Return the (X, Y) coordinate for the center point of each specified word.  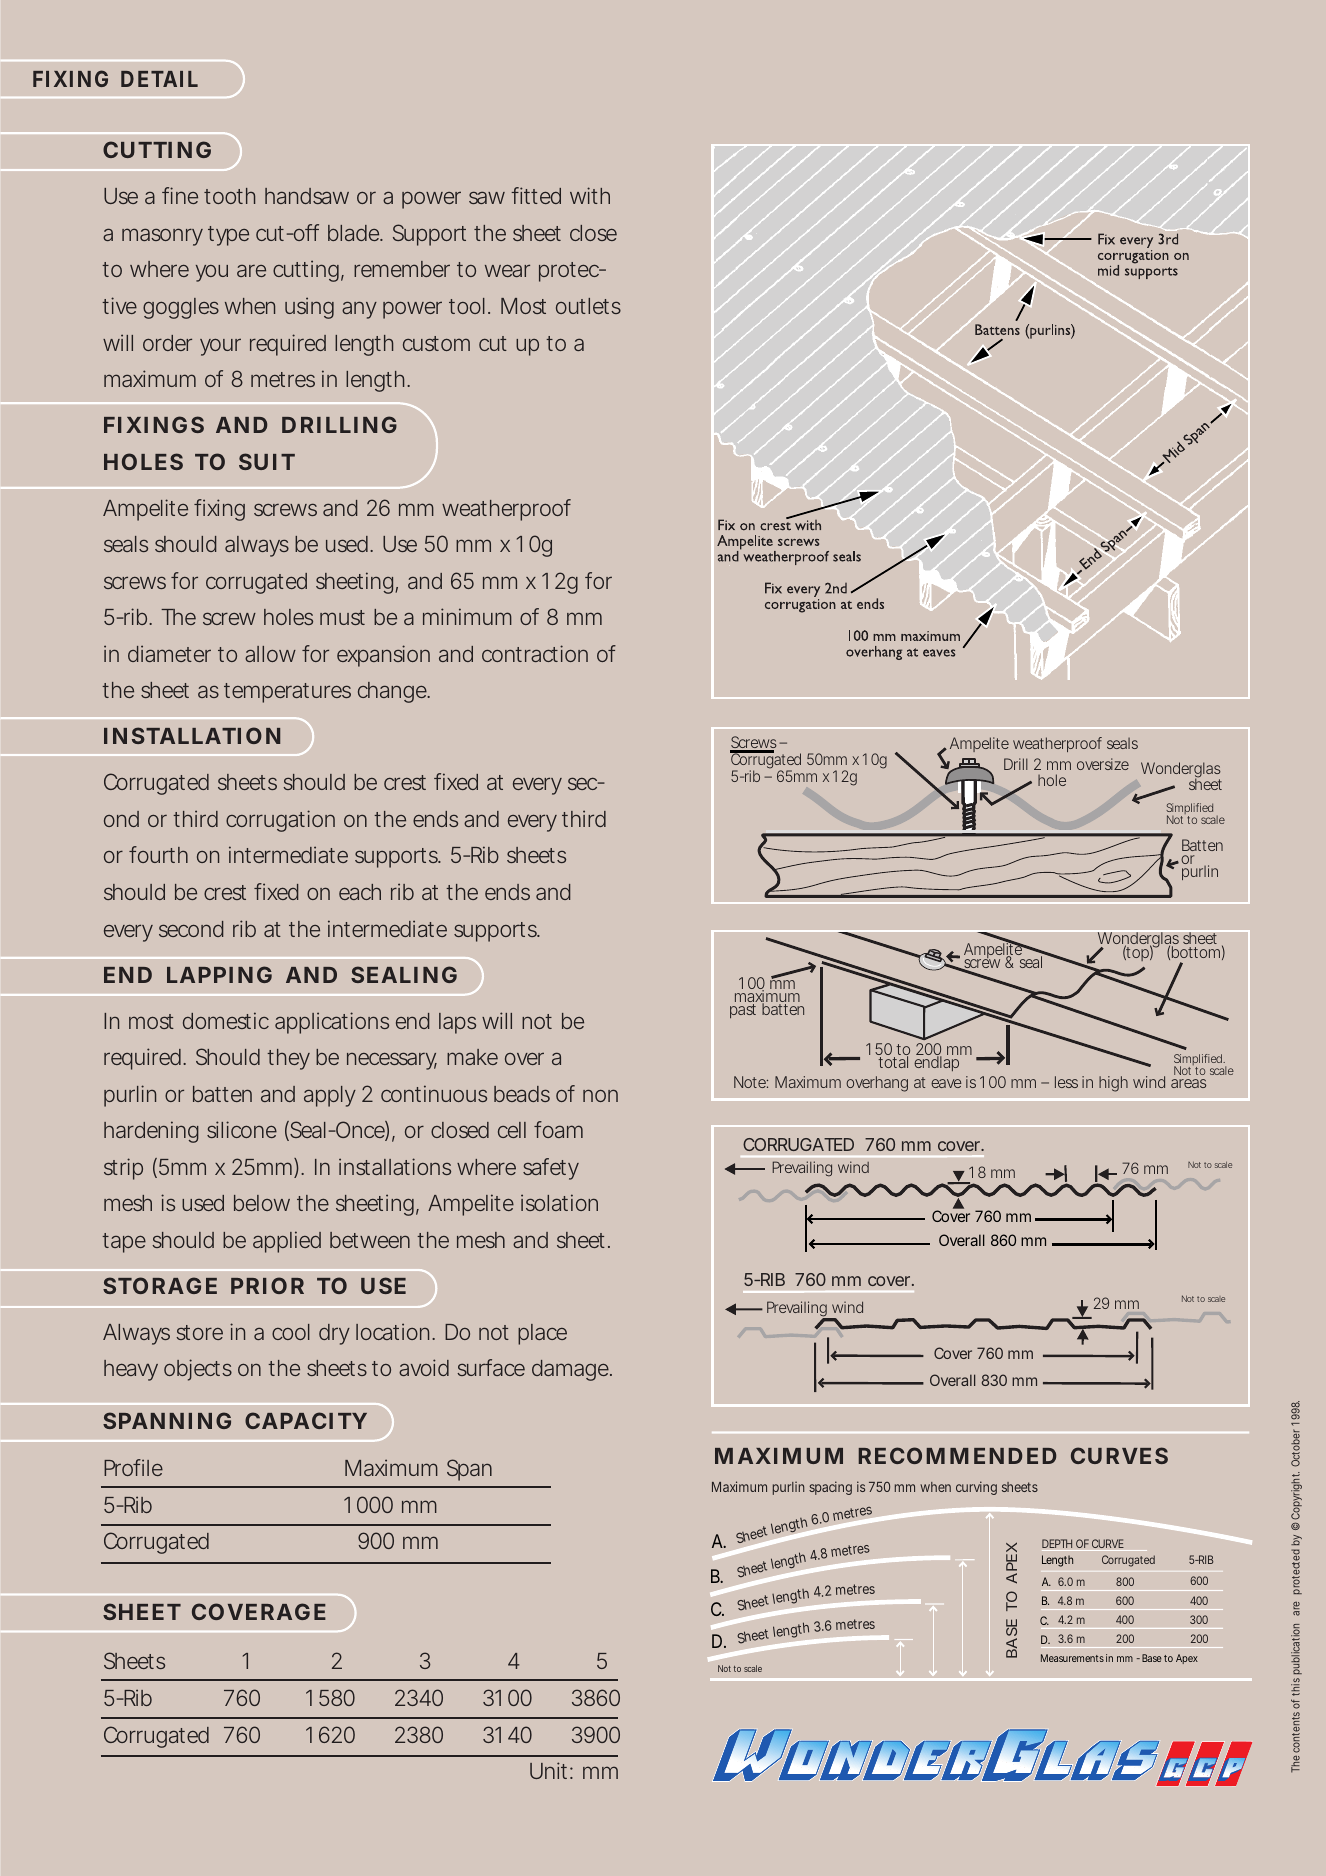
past (743, 1011)
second (191, 929)
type (228, 236)
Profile (133, 1467)
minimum (467, 616)
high (1113, 1084)
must (342, 617)
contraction (535, 653)
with (590, 195)
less (1066, 1082)
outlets (588, 306)
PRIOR (267, 1285)
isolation (559, 1202)
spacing (830, 1488)
